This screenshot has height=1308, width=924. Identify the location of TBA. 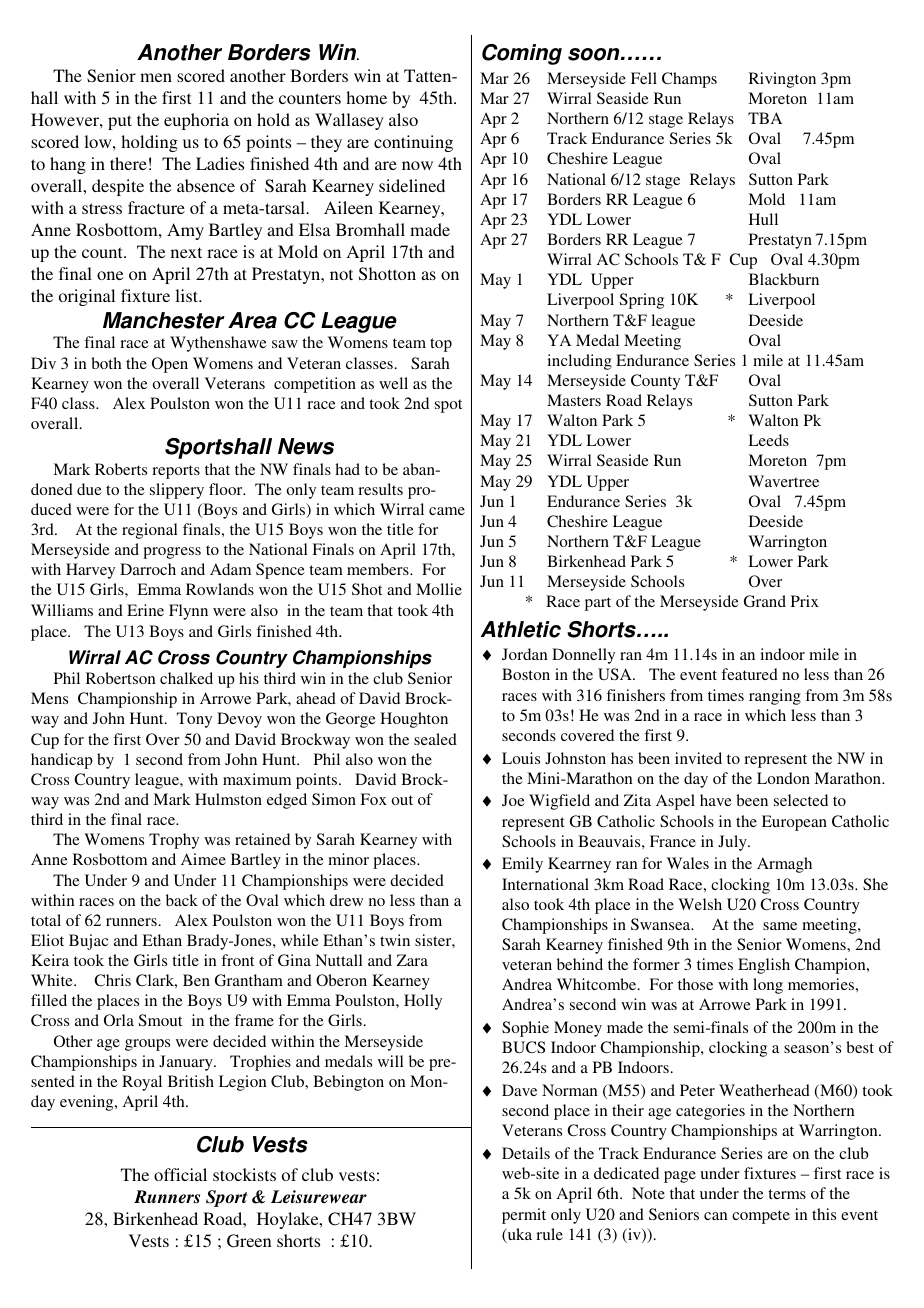
(765, 118).
